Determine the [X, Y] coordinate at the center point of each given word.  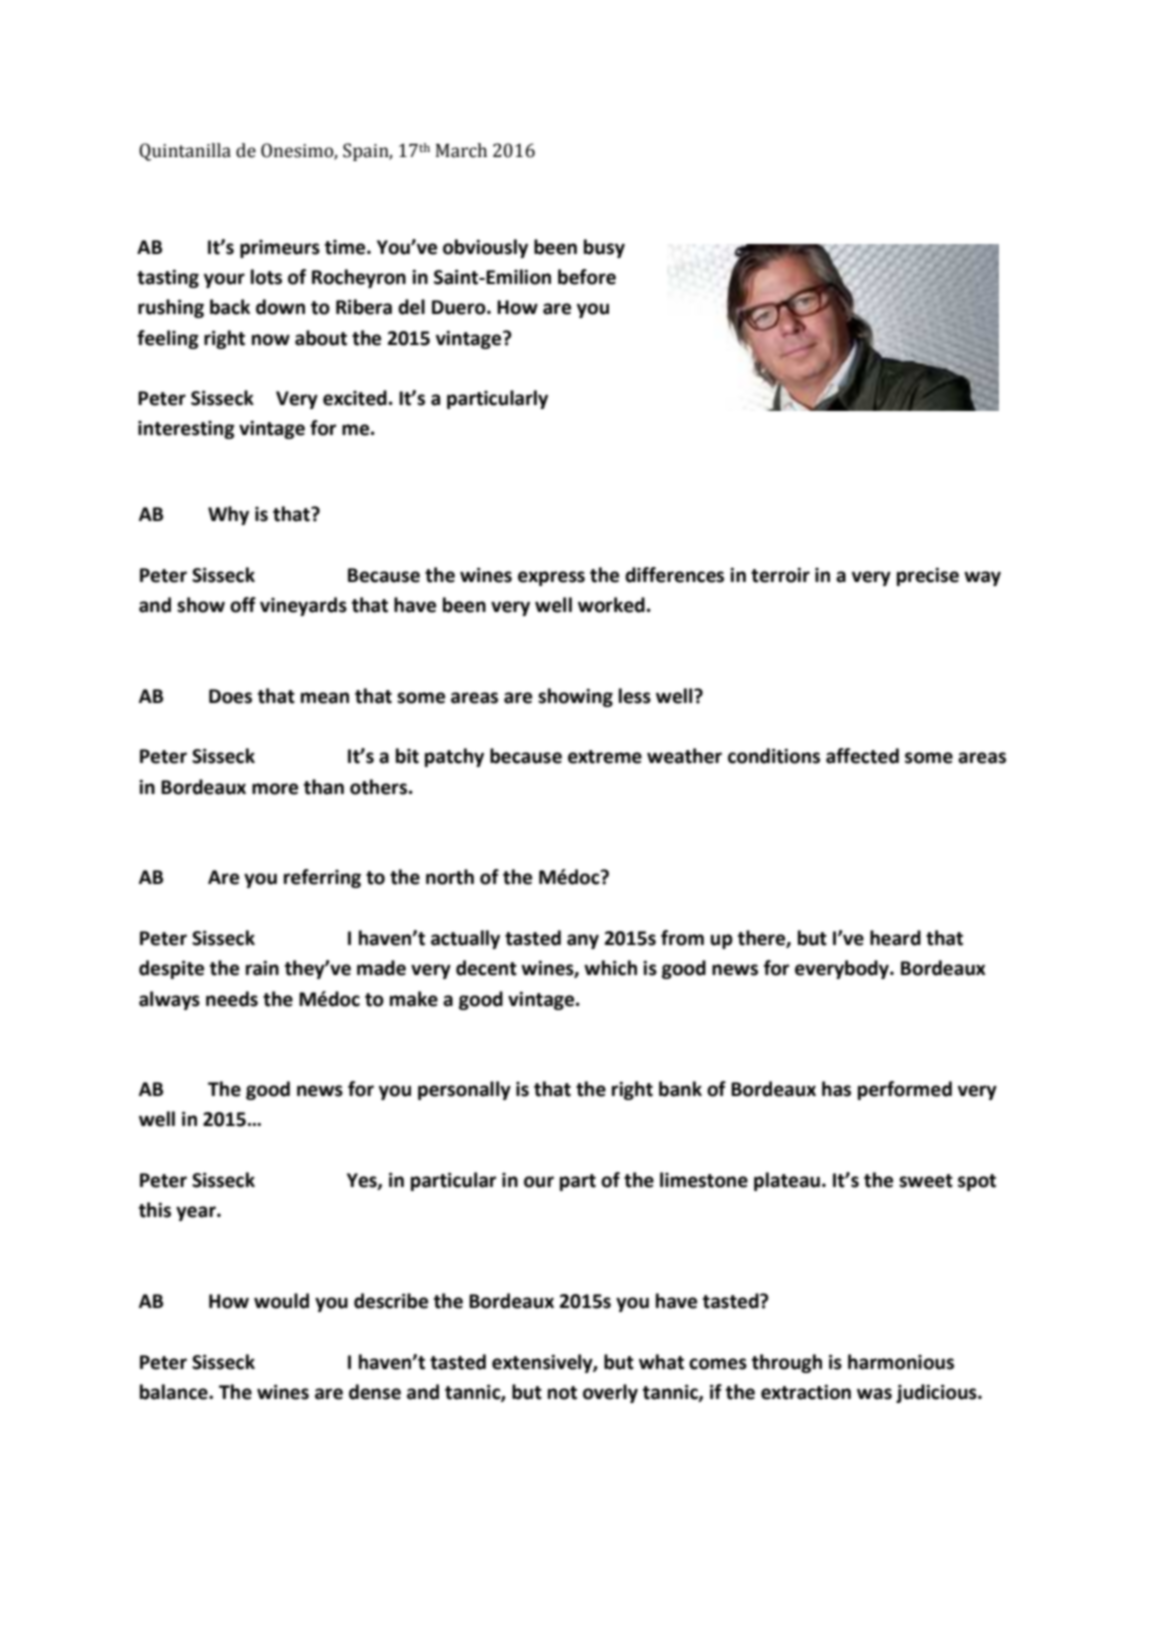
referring [322, 878]
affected [862, 756]
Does [230, 696]
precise [928, 576]
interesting [186, 430]
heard [895, 938]
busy [604, 248]
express [551, 578]
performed [905, 1090]
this [155, 1210]
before [587, 277]
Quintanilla [185, 152]
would [281, 1301]
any [583, 941]
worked [611, 605]
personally [464, 1090]
